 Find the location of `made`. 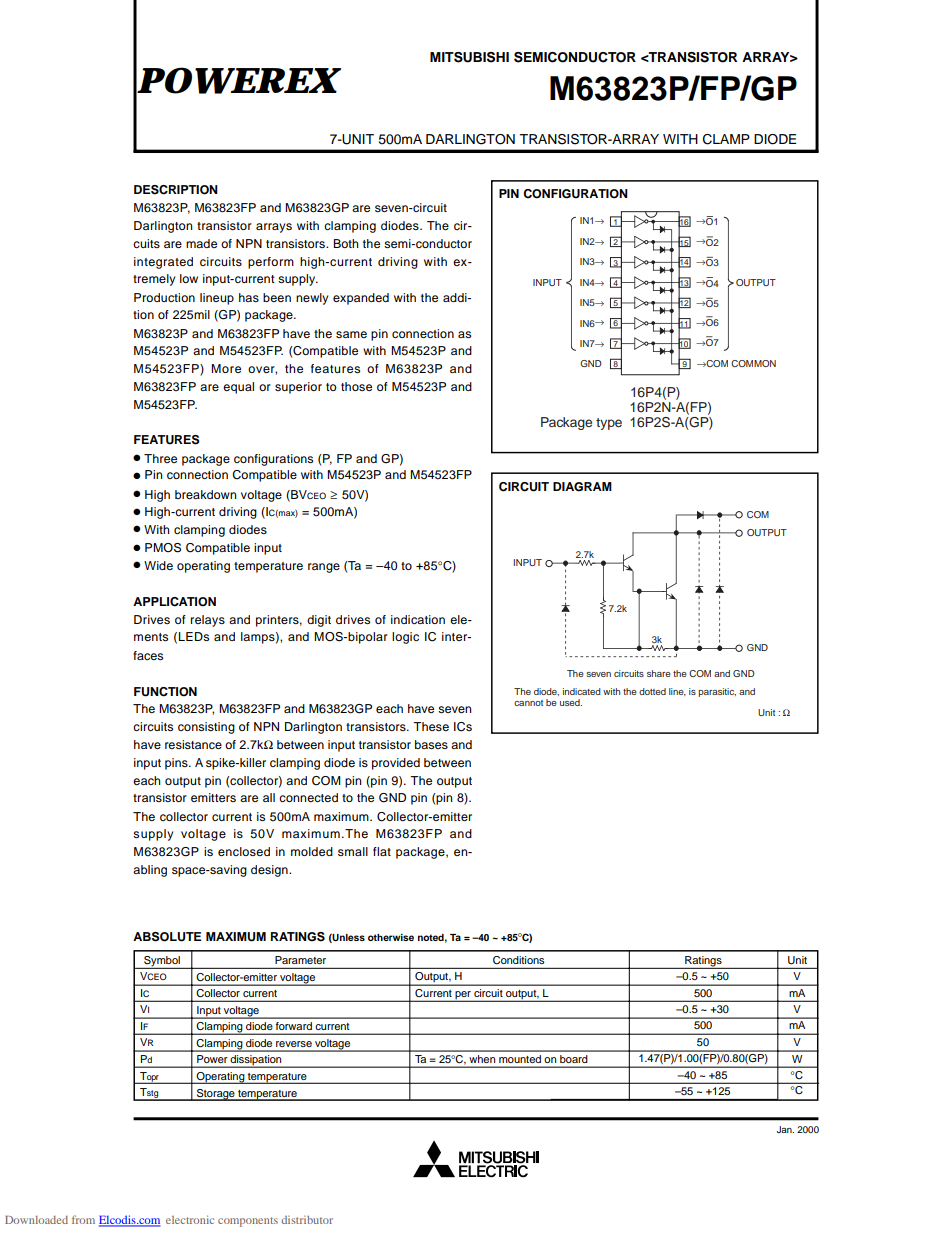

made is located at coordinates (201, 243).
